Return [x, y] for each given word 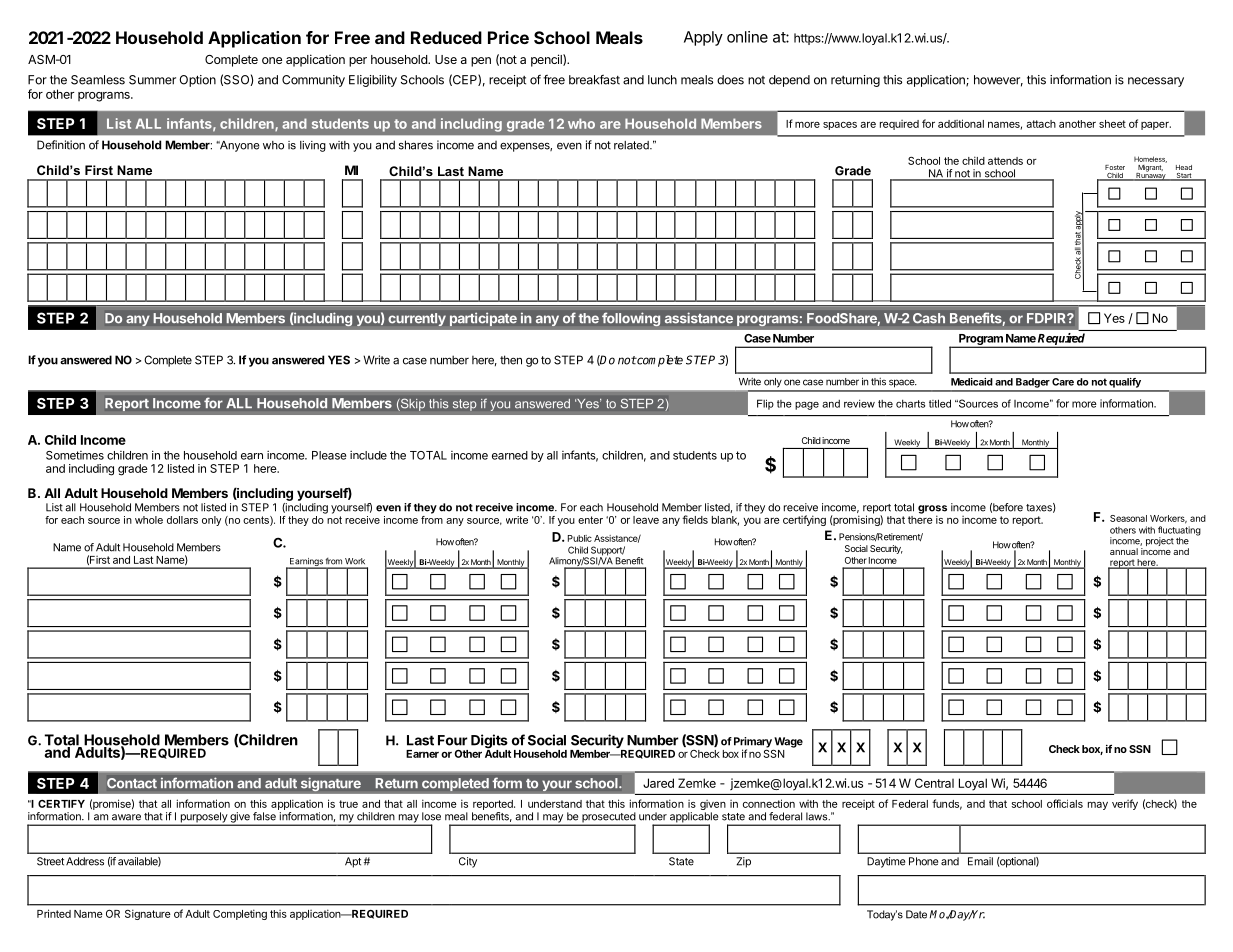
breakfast [594, 80]
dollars [182, 520]
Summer [152, 80]
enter [590, 520]
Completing [240, 914]
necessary [1156, 82]
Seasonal [1128, 518]
